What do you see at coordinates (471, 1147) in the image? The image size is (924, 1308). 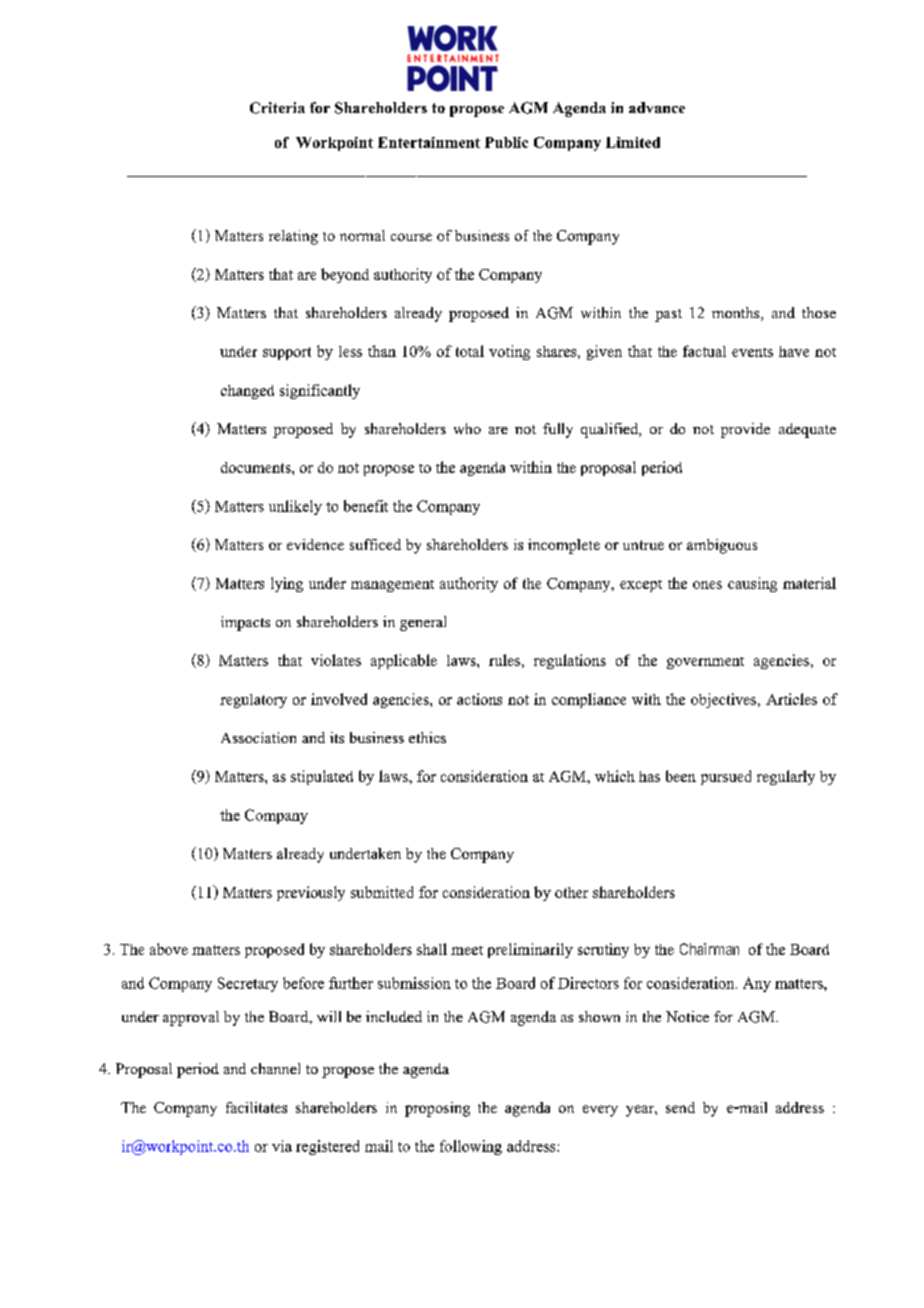 I see `following` at bounding box center [471, 1147].
